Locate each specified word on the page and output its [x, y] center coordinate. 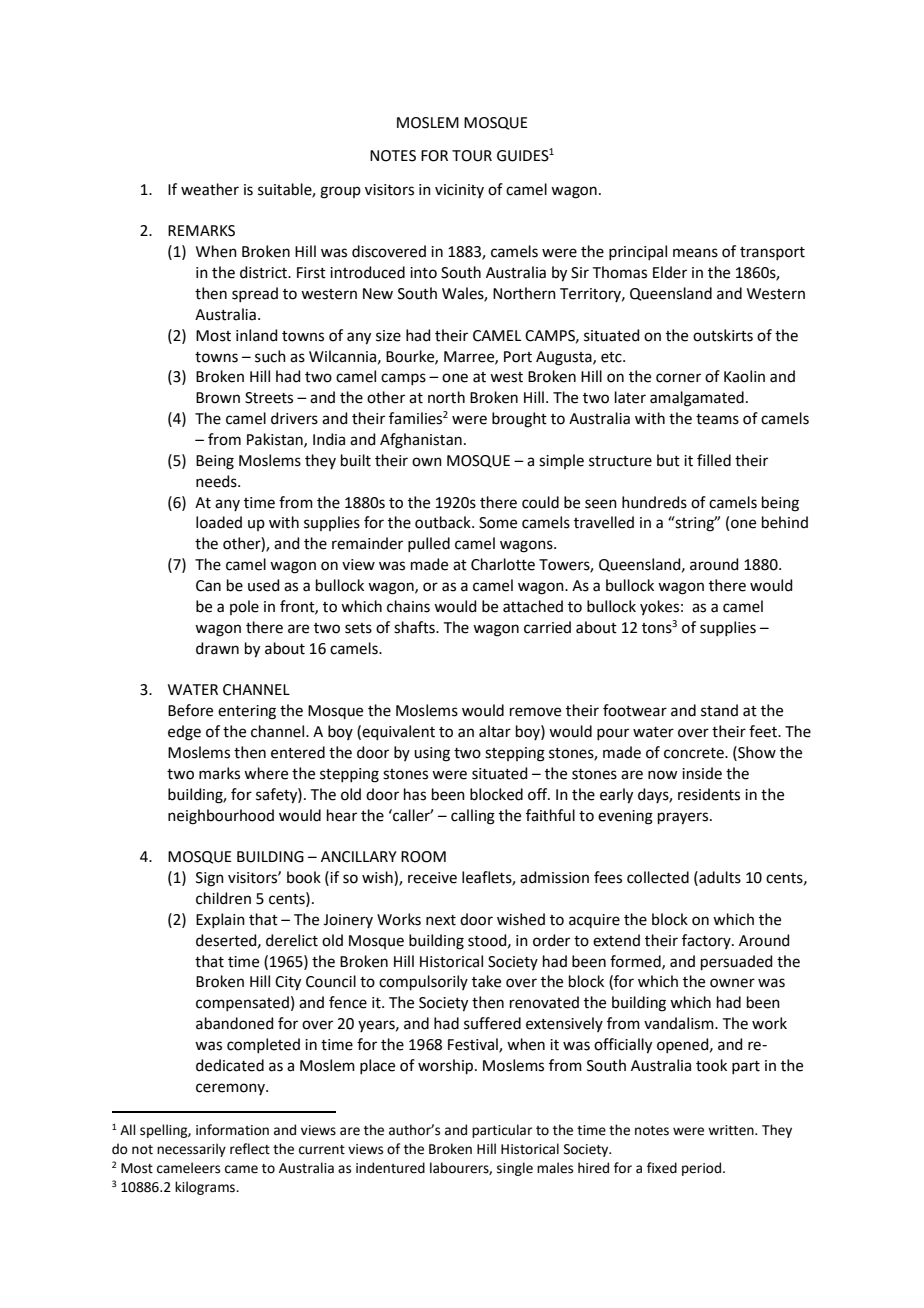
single [515, 1169]
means [695, 253]
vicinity [459, 191]
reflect [250, 1149]
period [701, 1169]
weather [210, 189]
